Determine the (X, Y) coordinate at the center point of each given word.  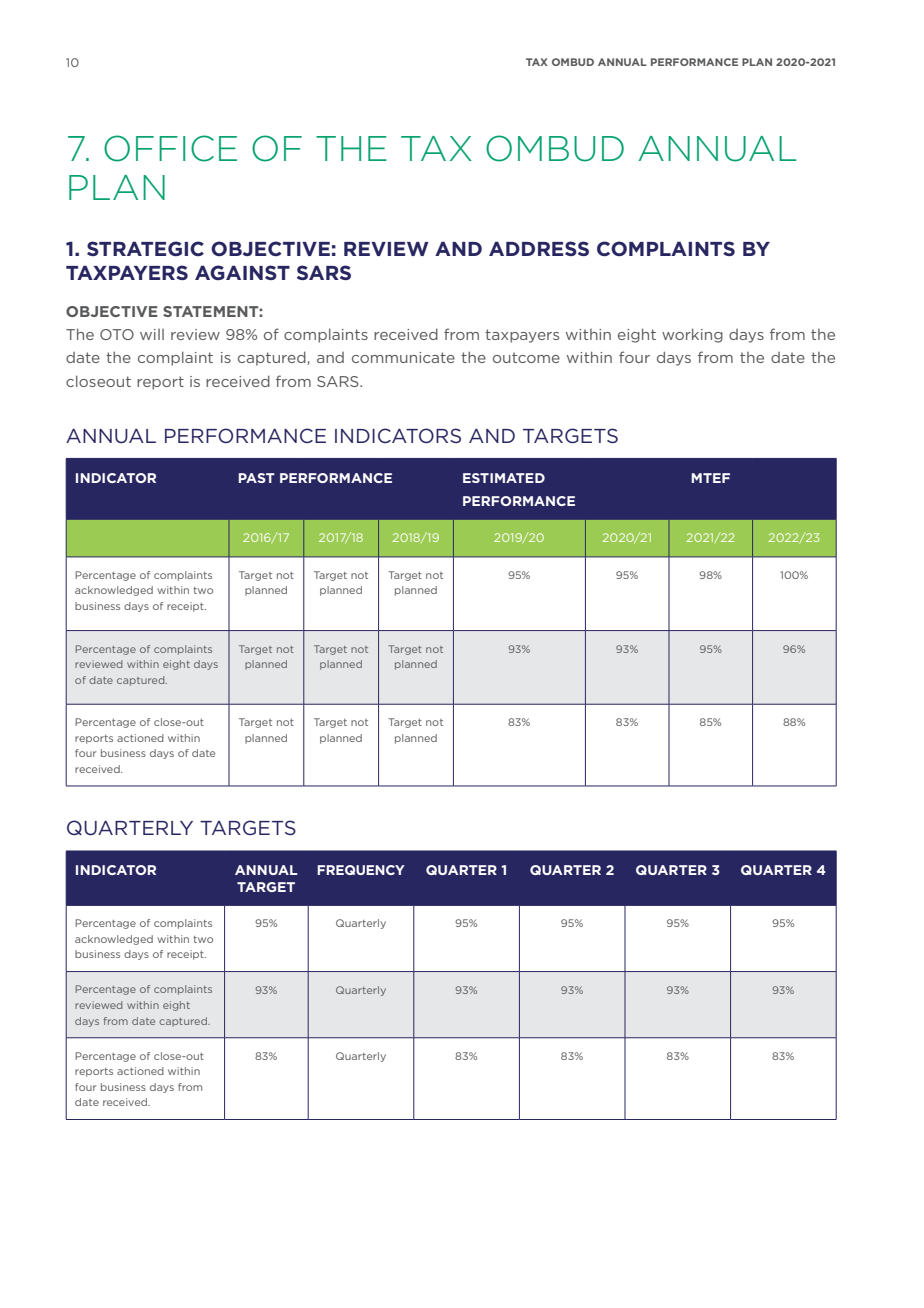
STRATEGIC (145, 248)
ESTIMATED (504, 478)
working (692, 335)
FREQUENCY (361, 870)
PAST (256, 478)
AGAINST (242, 272)
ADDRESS (539, 248)
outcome (526, 357)
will (152, 334)
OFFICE (170, 148)
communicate (403, 357)
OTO (117, 334)
